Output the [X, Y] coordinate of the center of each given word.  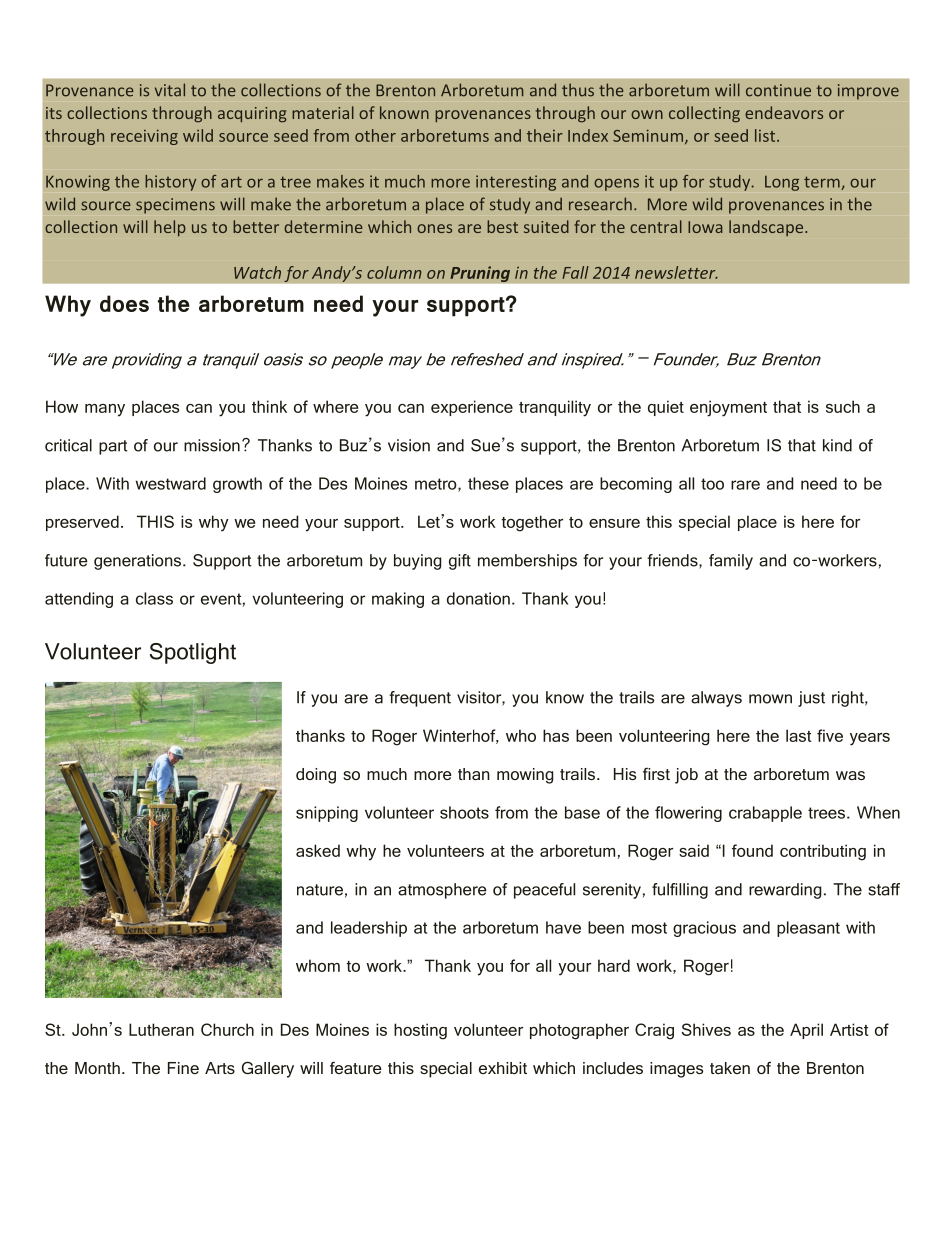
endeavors [784, 112]
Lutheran [161, 1029]
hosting [420, 1031]
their [545, 135]
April [806, 1031]
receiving [144, 137]
